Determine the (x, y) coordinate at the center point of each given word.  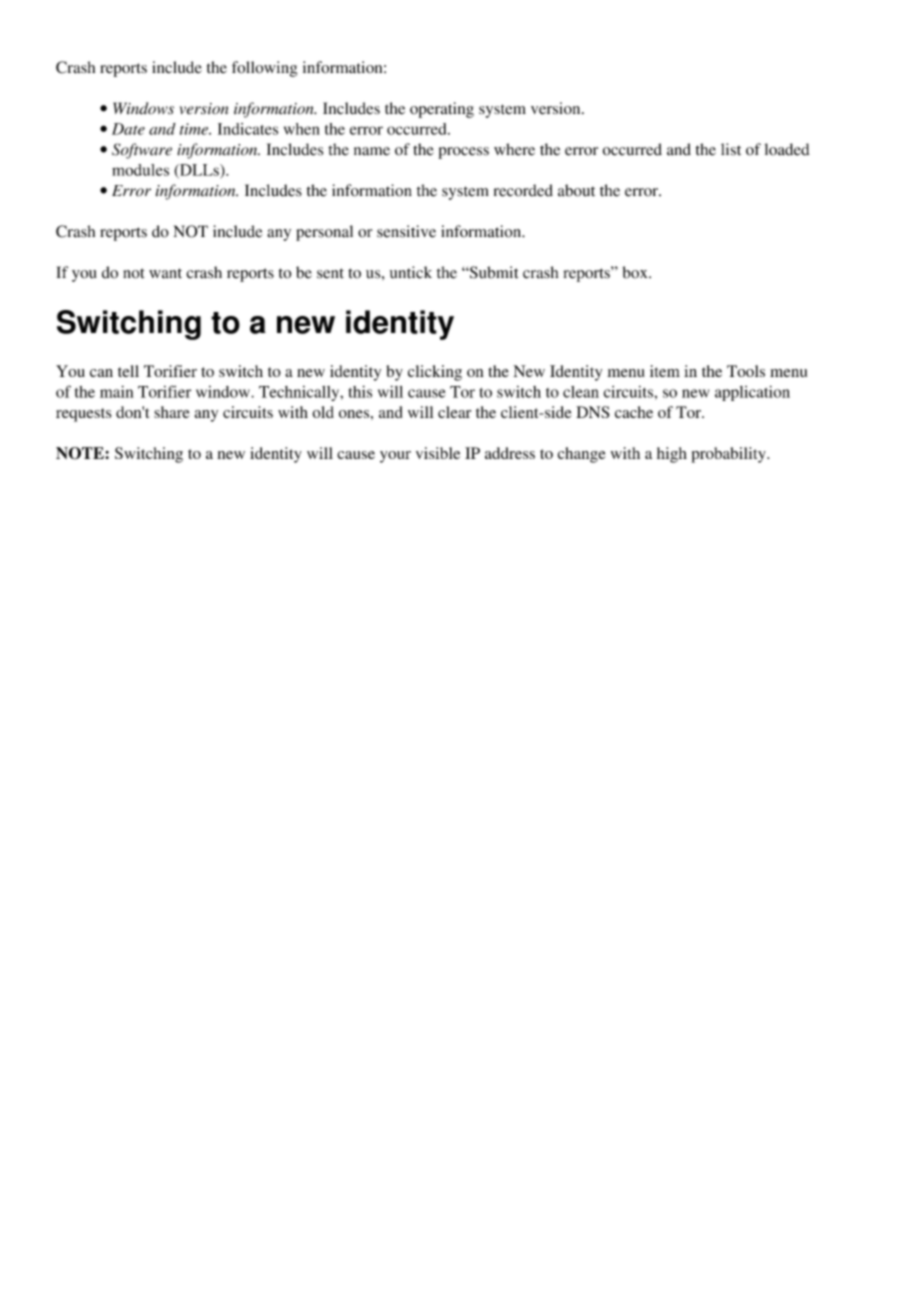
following (264, 69)
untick (411, 272)
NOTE (81, 453)
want (165, 273)
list (731, 149)
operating (442, 110)
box (636, 272)
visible (438, 453)
